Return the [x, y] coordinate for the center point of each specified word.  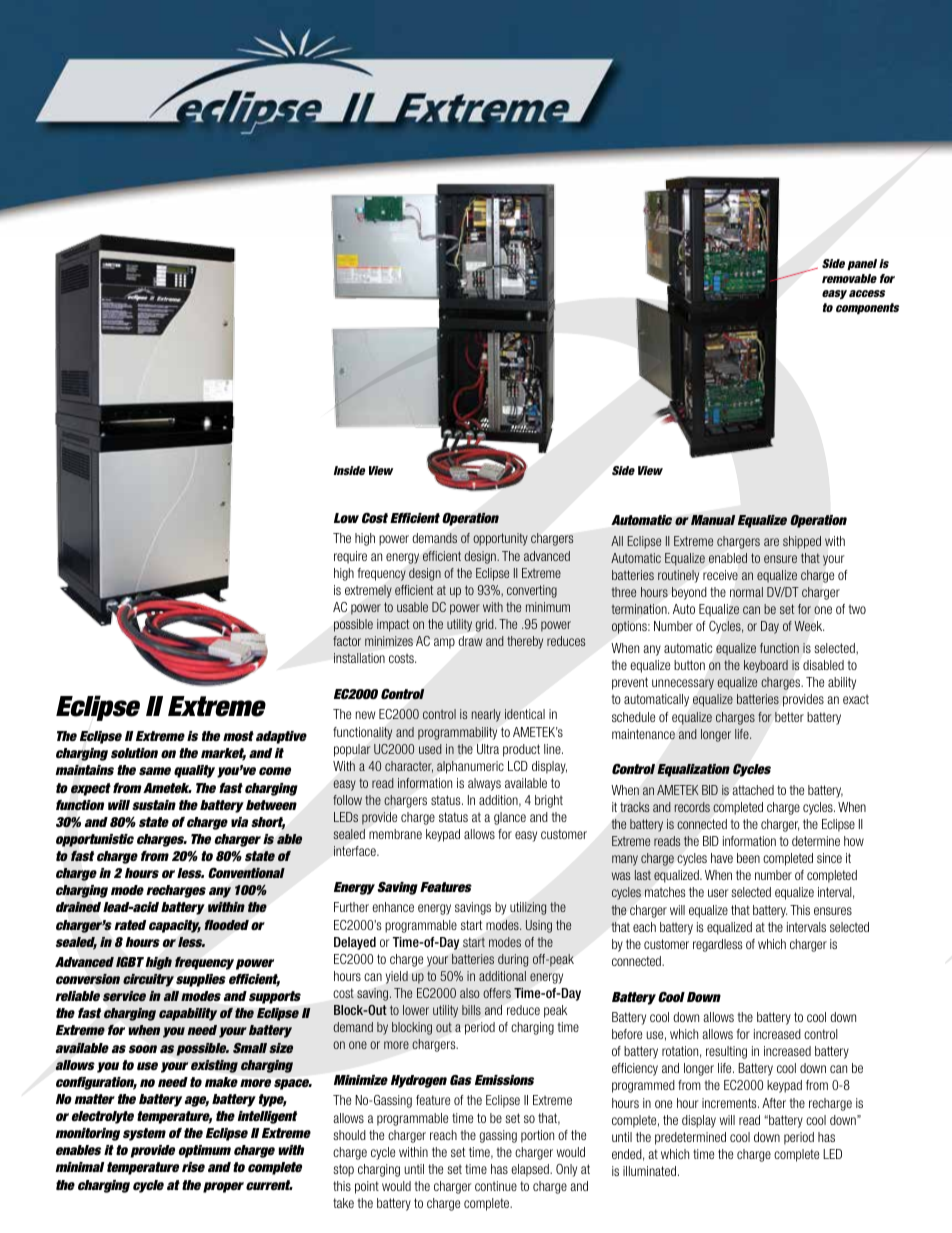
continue [496, 1186]
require [350, 557]
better [789, 717]
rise [193, 1167]
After [774, 1103]
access [867, 293]
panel [862, 264]
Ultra [488, 749]
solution [134, 753]
